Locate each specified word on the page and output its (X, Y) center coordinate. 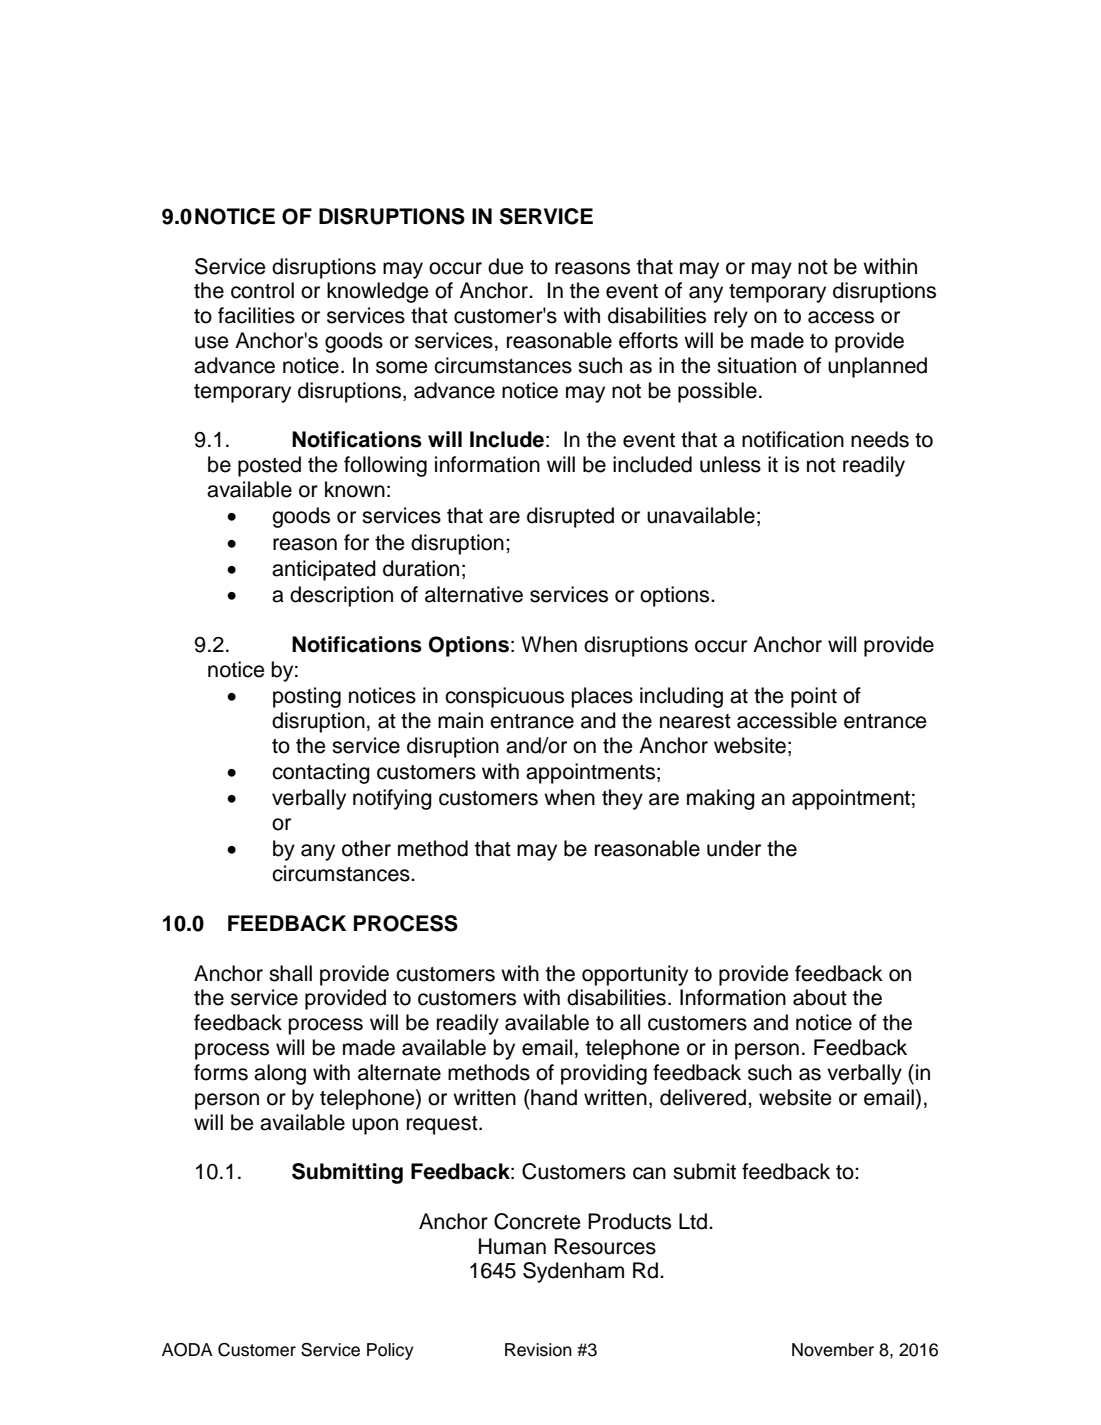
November (833, 1350)
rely (731, 317)
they (622, 799)
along (280, 1074)
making (721, 799)
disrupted (570, 517)
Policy (390, 1351)
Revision (538, 1350)
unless (730, 464)
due (506, 266)
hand (553, 1097)
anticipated (324, 570)
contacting (321, 773)
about (820, 997)
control (262, 290)
